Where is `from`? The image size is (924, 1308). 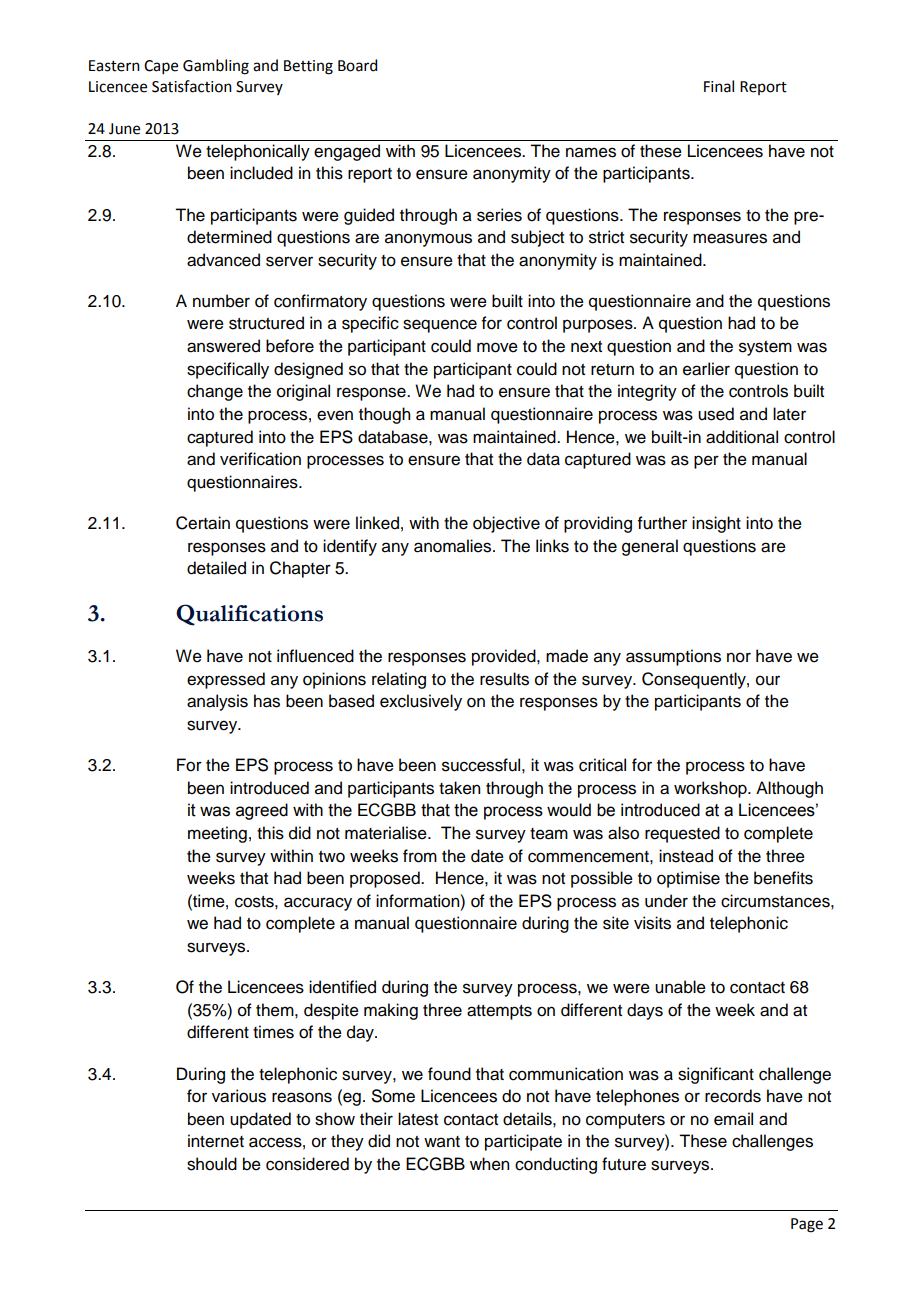
from is located at coordinates (420, 856).
